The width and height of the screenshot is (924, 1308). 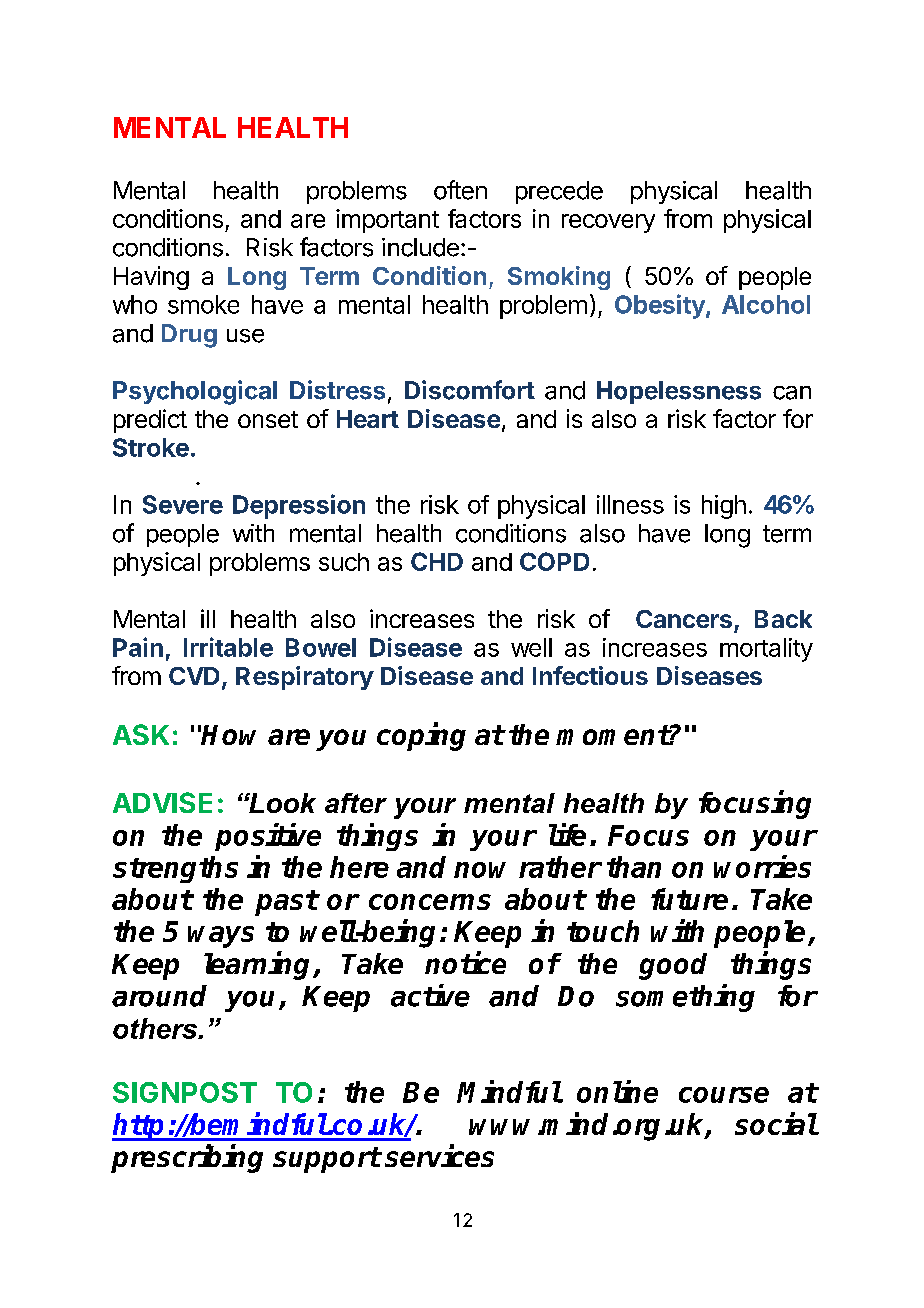 What do you see at coordinates (439, 1155) in the screenshot?
I see `services` at bounding box center [439, 1155].
